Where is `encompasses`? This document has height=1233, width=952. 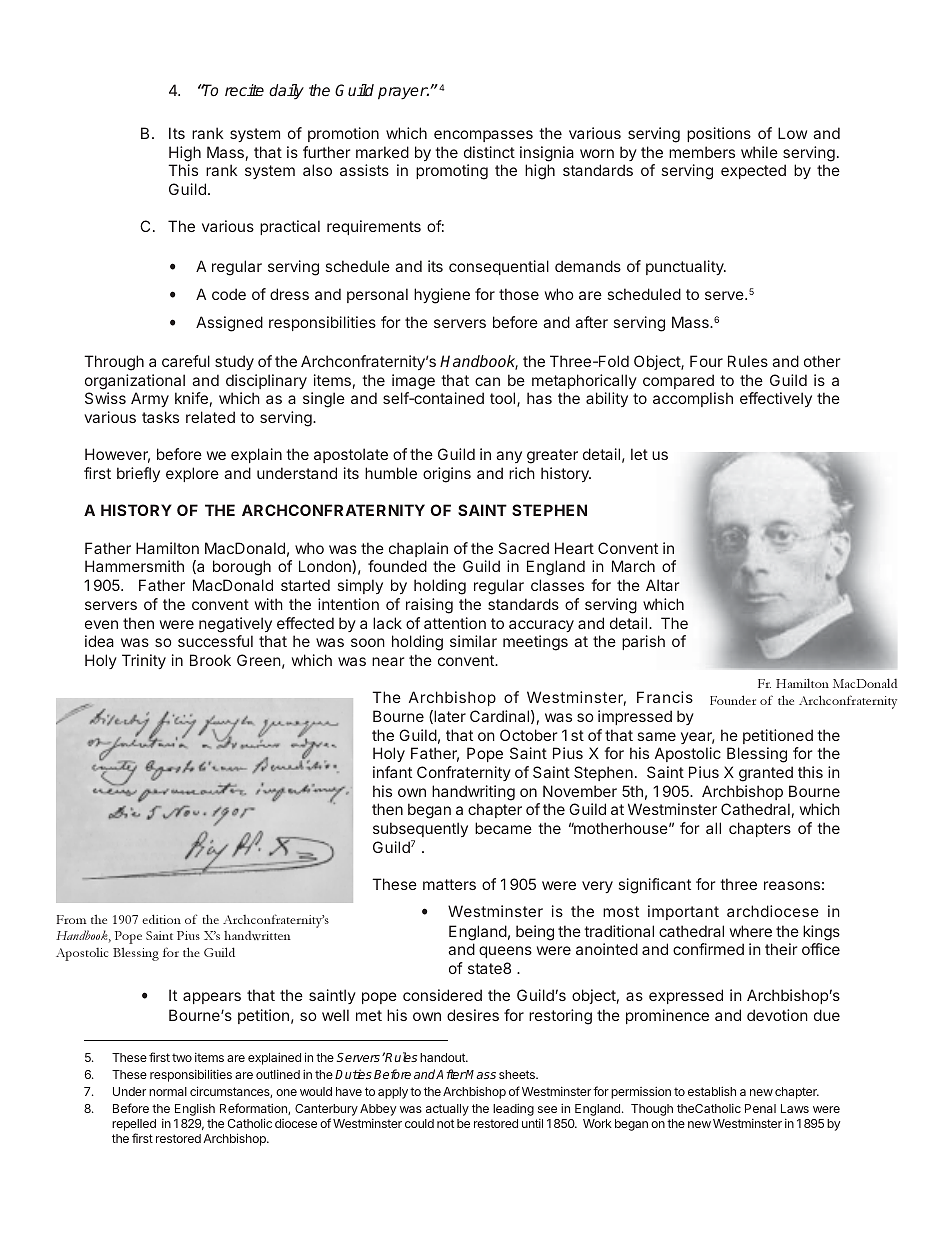
encompasses is located at coordinates (483, 136).
